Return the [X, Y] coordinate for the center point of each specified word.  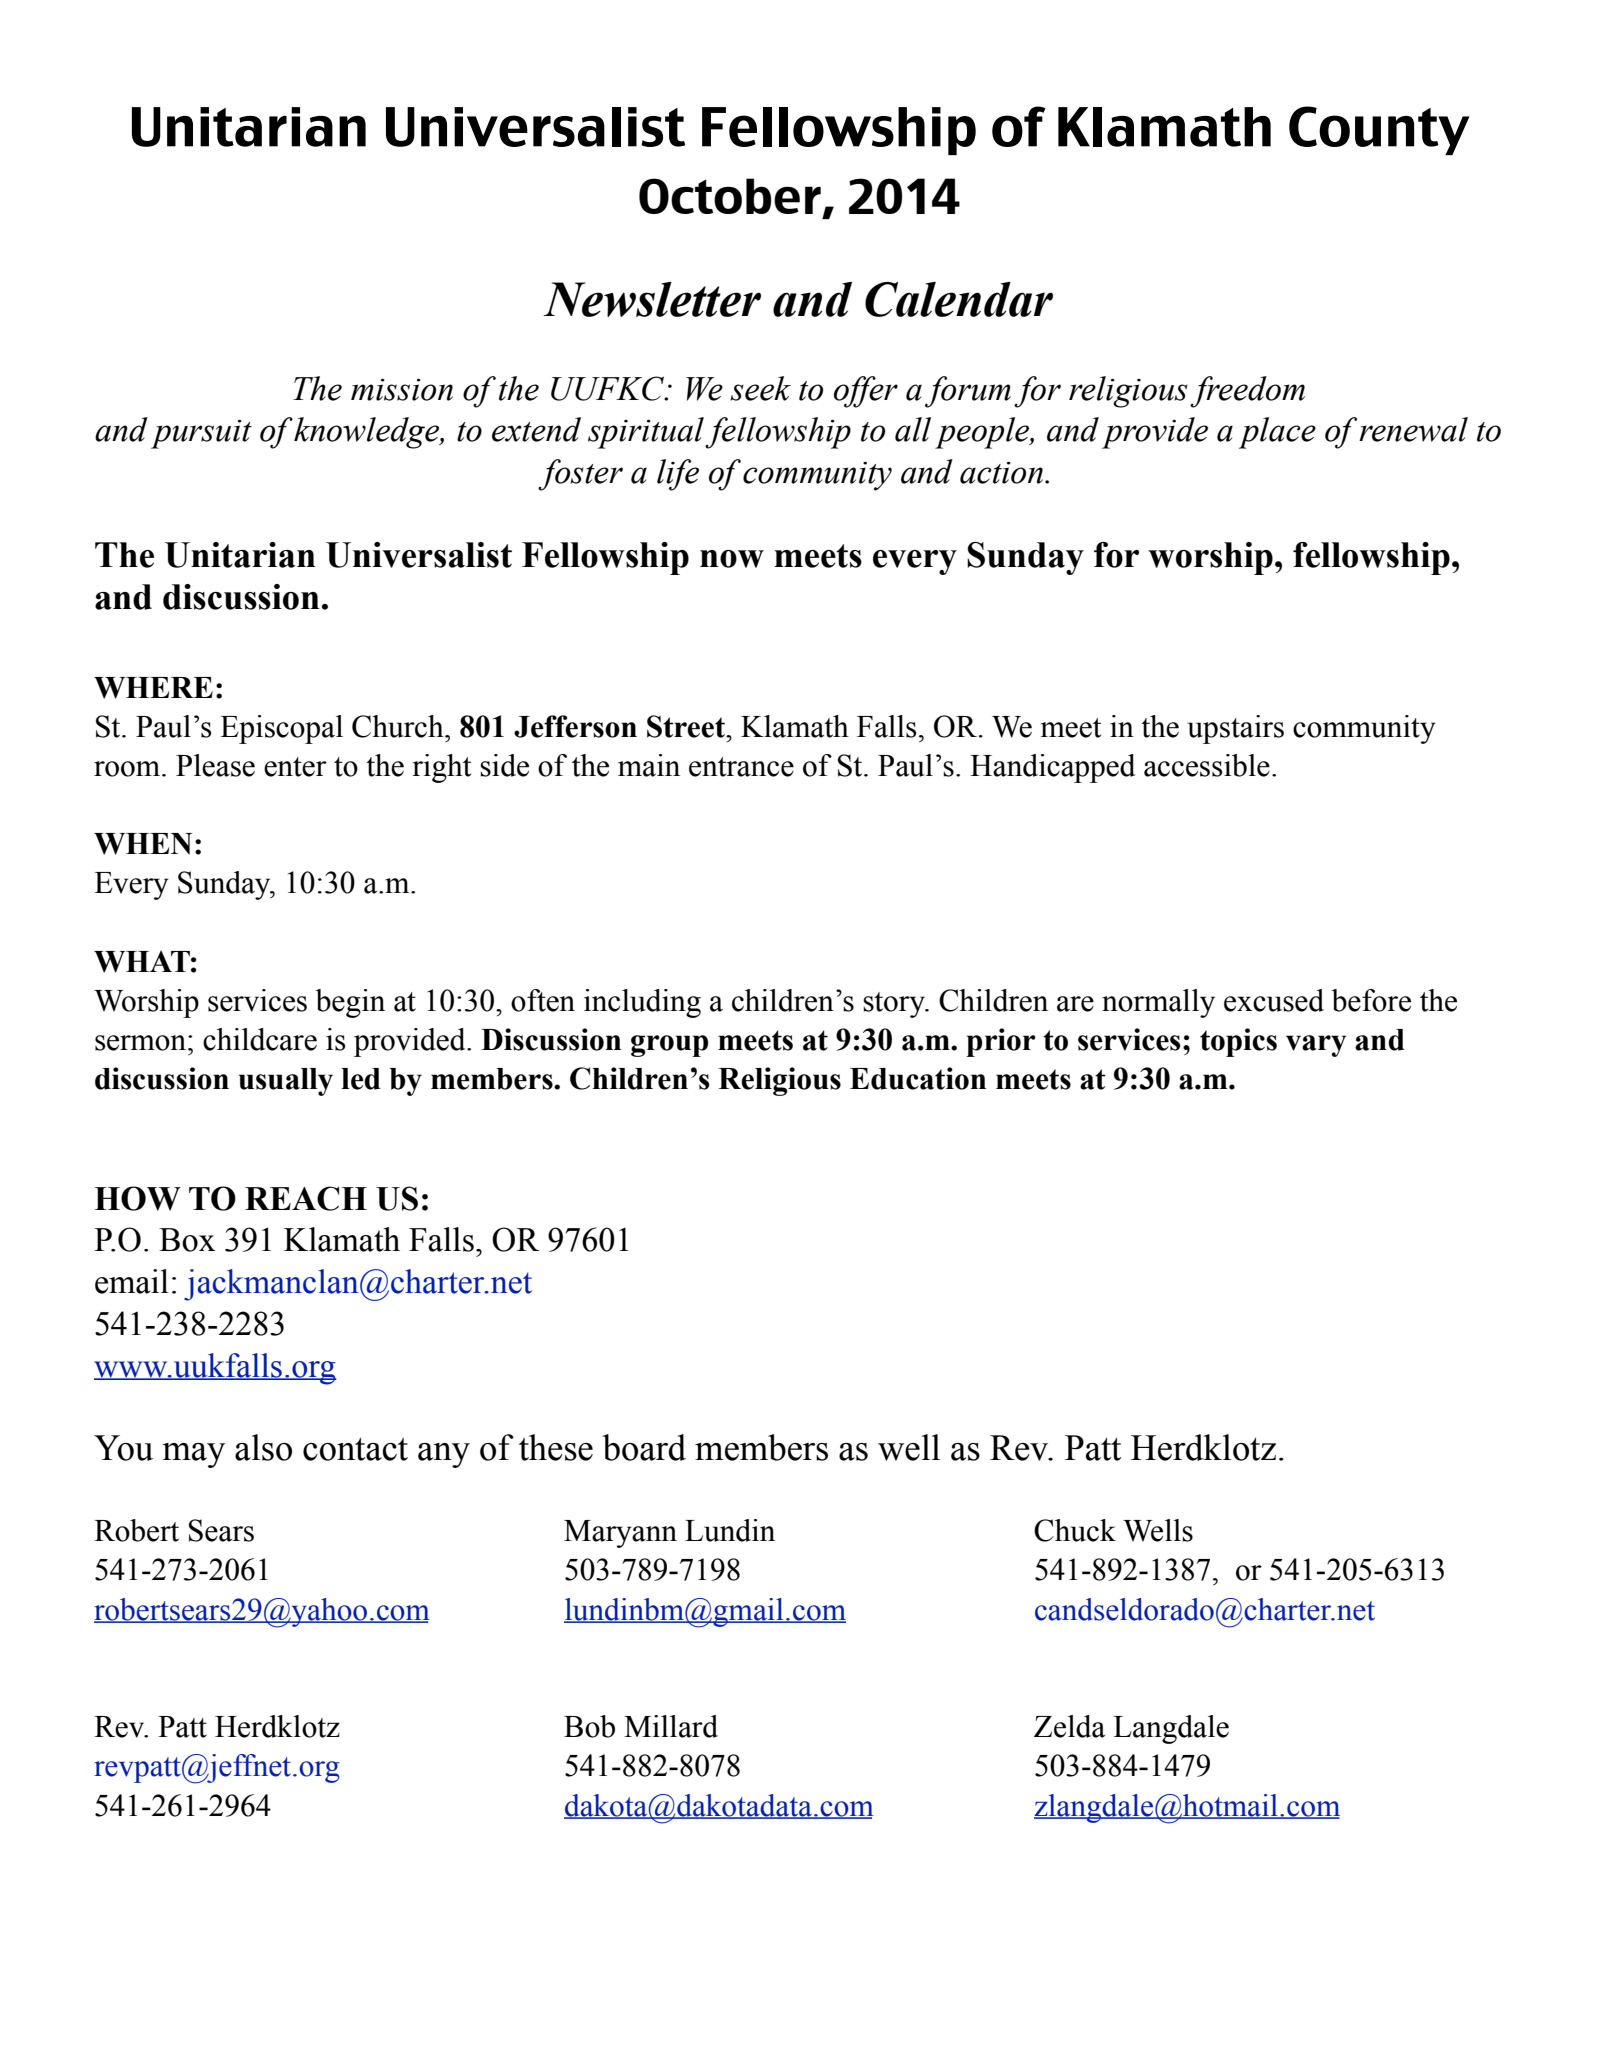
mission [402, 390]
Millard [671, 1726]
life [678, 475]
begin [350, 1003]
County [1379, 130]
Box [187, 1240]
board [644, 1447]
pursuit [201, 434]
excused [1274, 1000]
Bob [589, 1726]
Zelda [1069, 1726]
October [730, 196]
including [642, 1003]
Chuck [1075, 1530]
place [1277, 433]
